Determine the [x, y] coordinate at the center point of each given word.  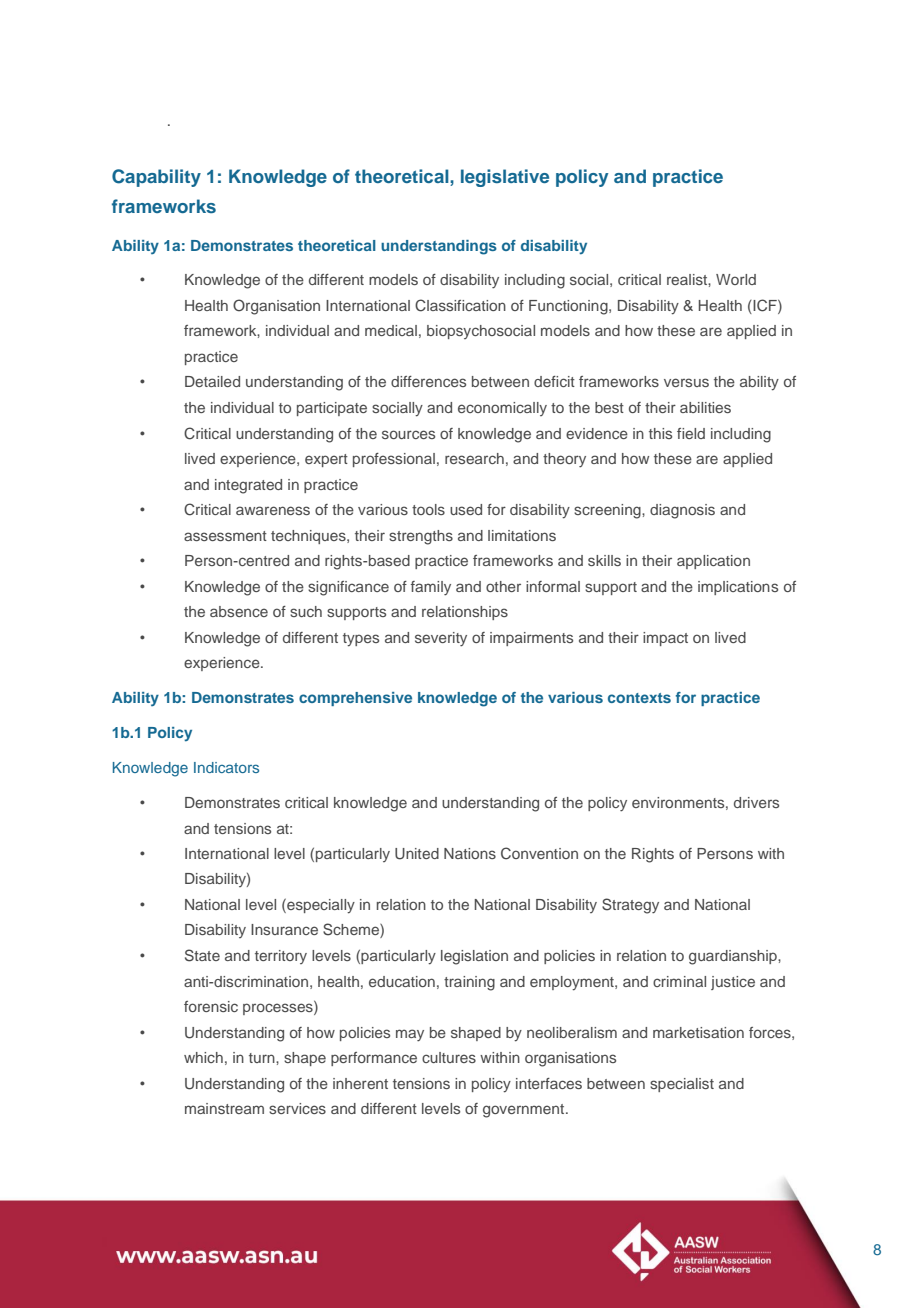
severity [441, 639]
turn [263, 1058]
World [736, 279]
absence [239, 611]
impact [665, 639]
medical [391, 330]
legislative [505, 178]
